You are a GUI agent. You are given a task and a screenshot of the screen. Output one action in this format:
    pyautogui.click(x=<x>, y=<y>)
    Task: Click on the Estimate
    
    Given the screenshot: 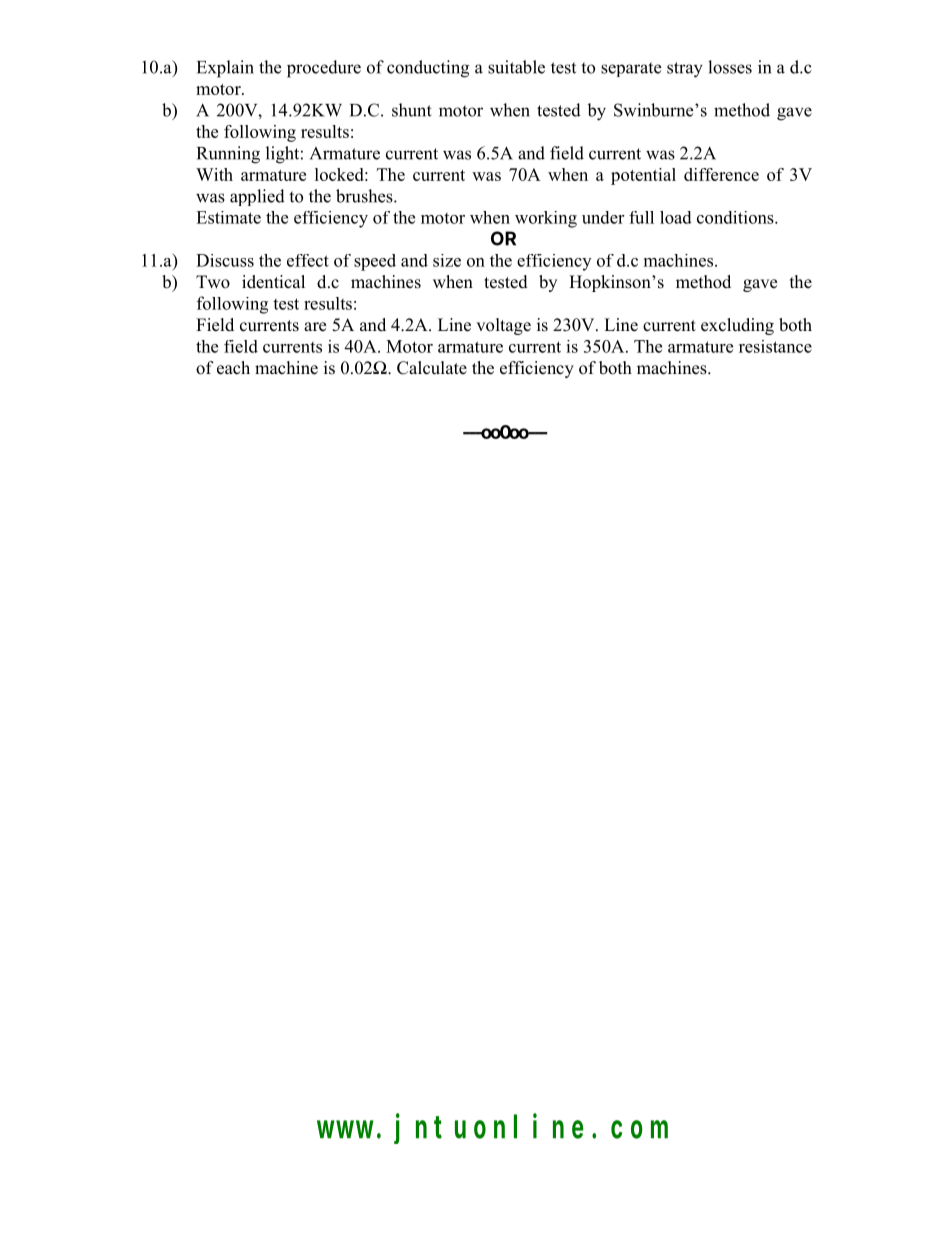 What is the action you would take?
    pyautogui.click(x=228, y=217)
